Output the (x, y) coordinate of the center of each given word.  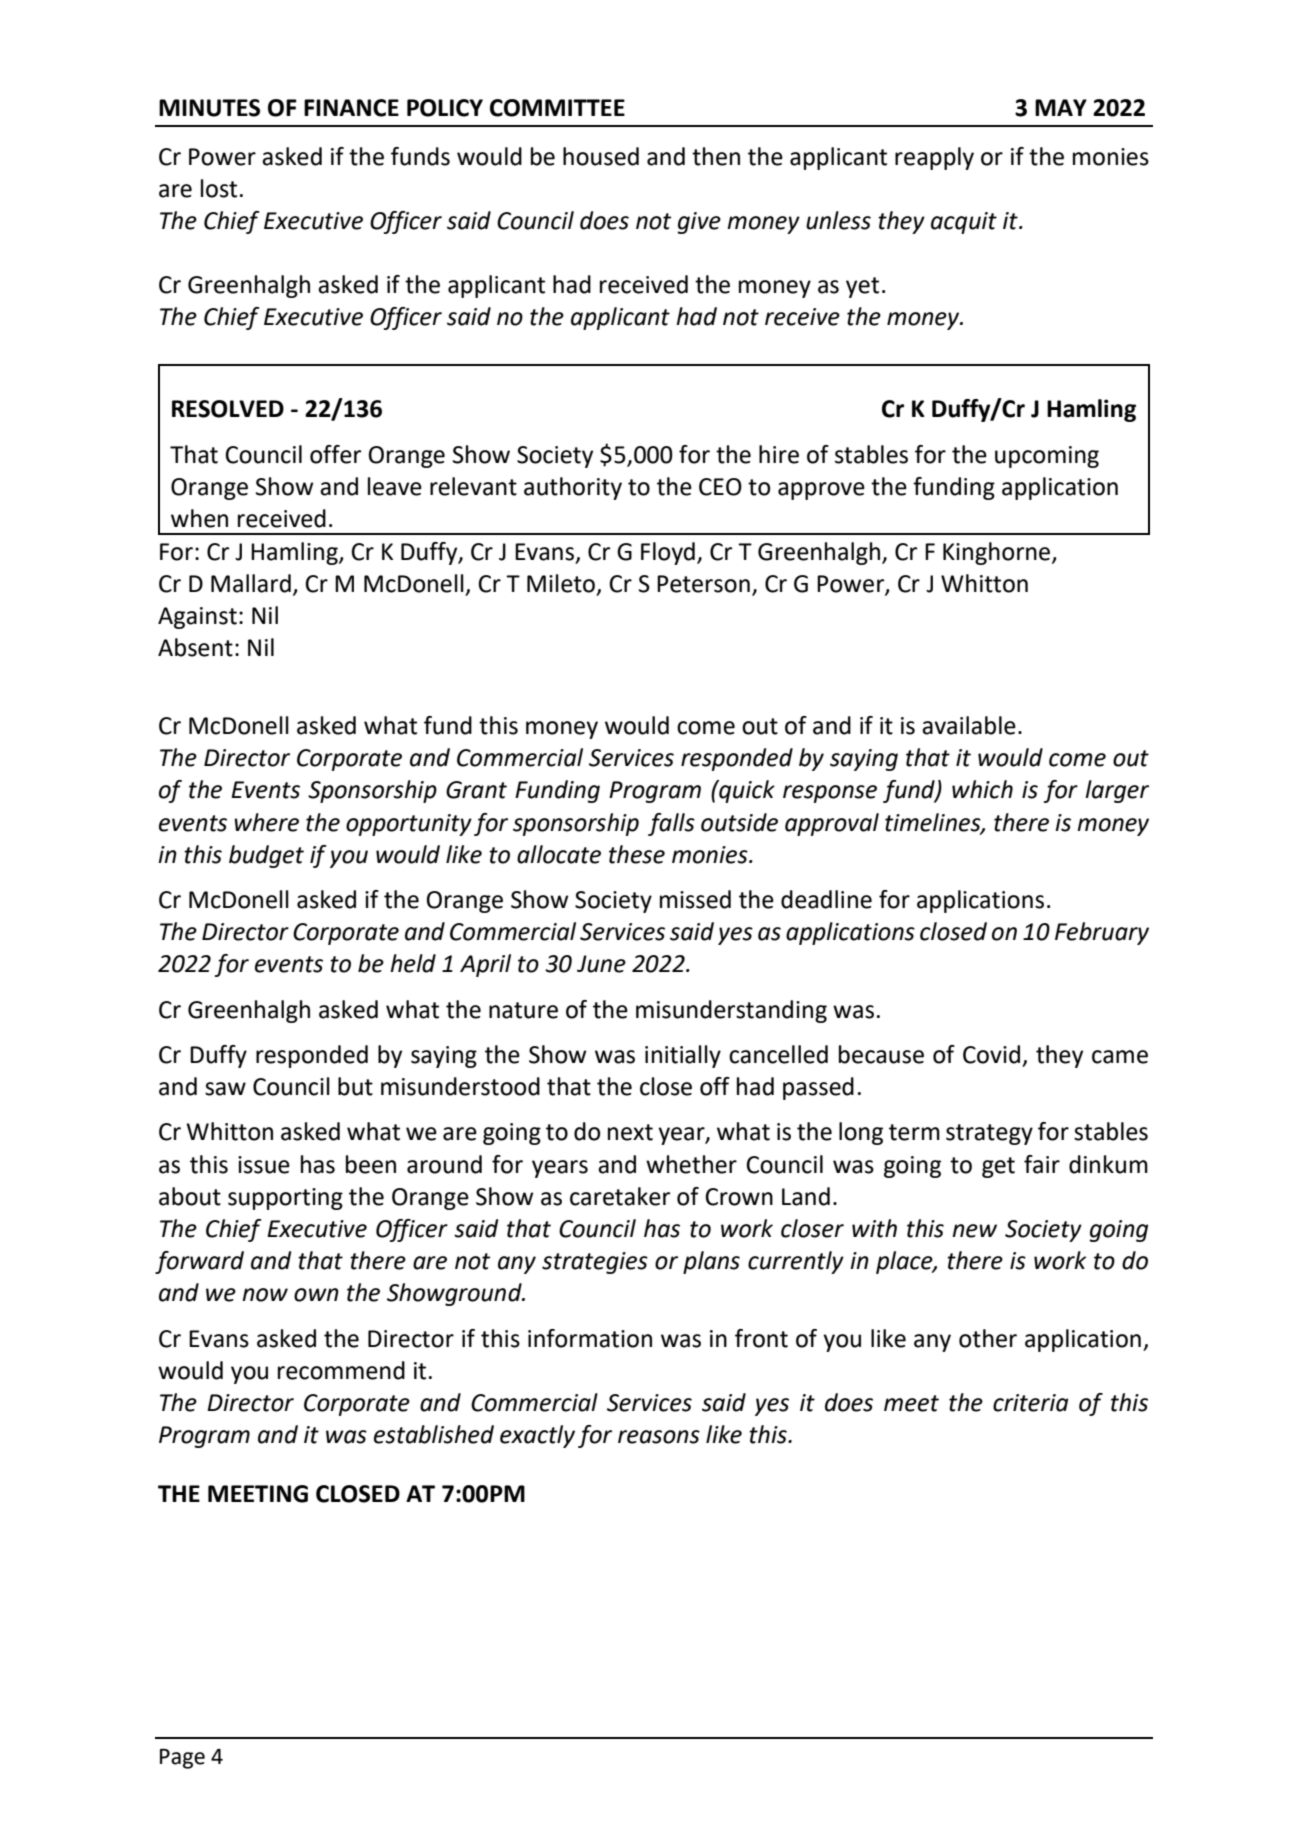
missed (695, 899)
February (1102, 933)
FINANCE (351, 108)
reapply (934, 158)
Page (182, 1759)
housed (601, 156)
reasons (659, 1437)
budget (266, 856)
